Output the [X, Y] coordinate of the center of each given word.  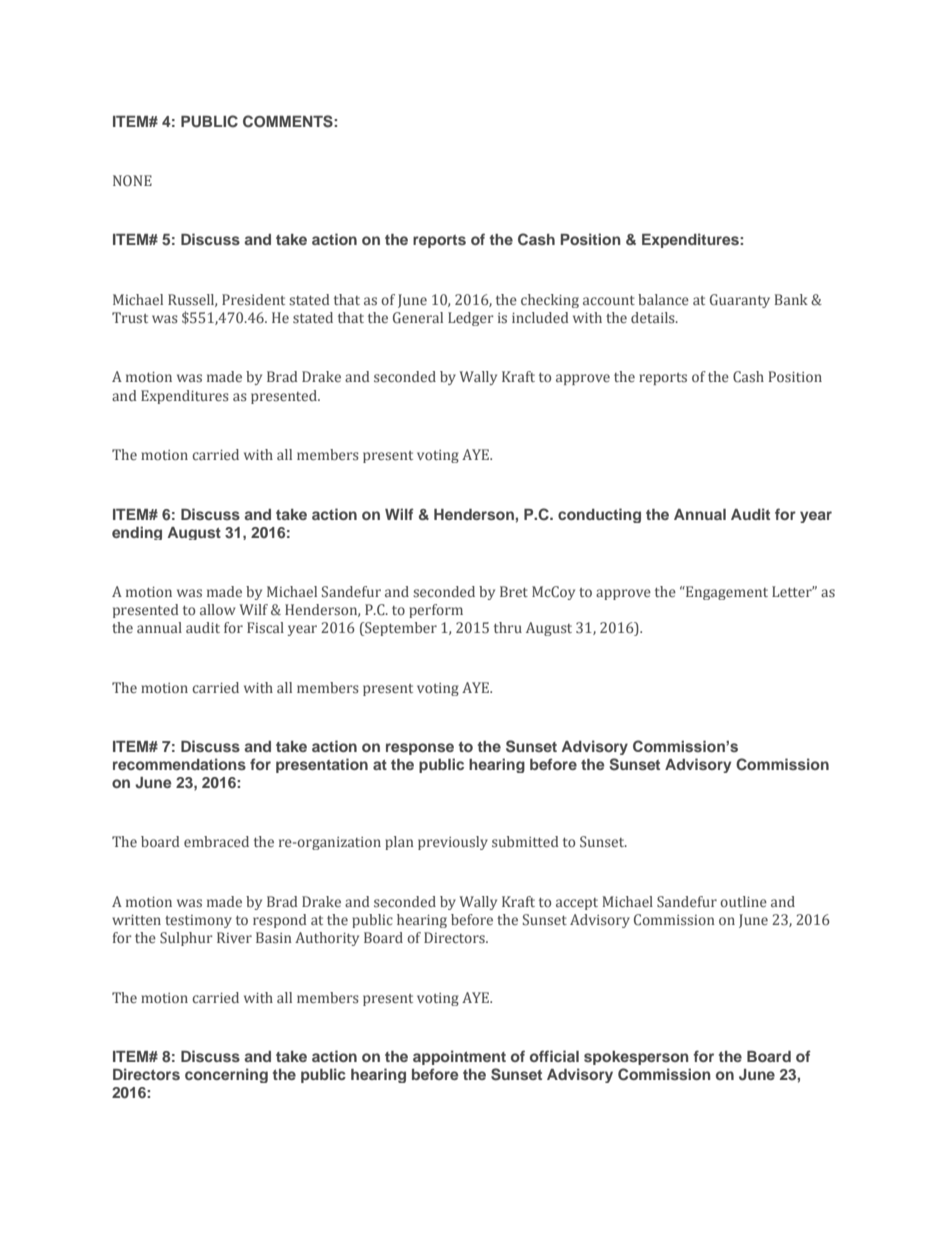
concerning [226, 1075]
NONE [132, 180]
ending [137, 533]
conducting [599, 515]
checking [550, 301]
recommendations [179, 764]
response [420, 749]
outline [743, 901]
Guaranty [740, 301]
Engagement [726, 593]
